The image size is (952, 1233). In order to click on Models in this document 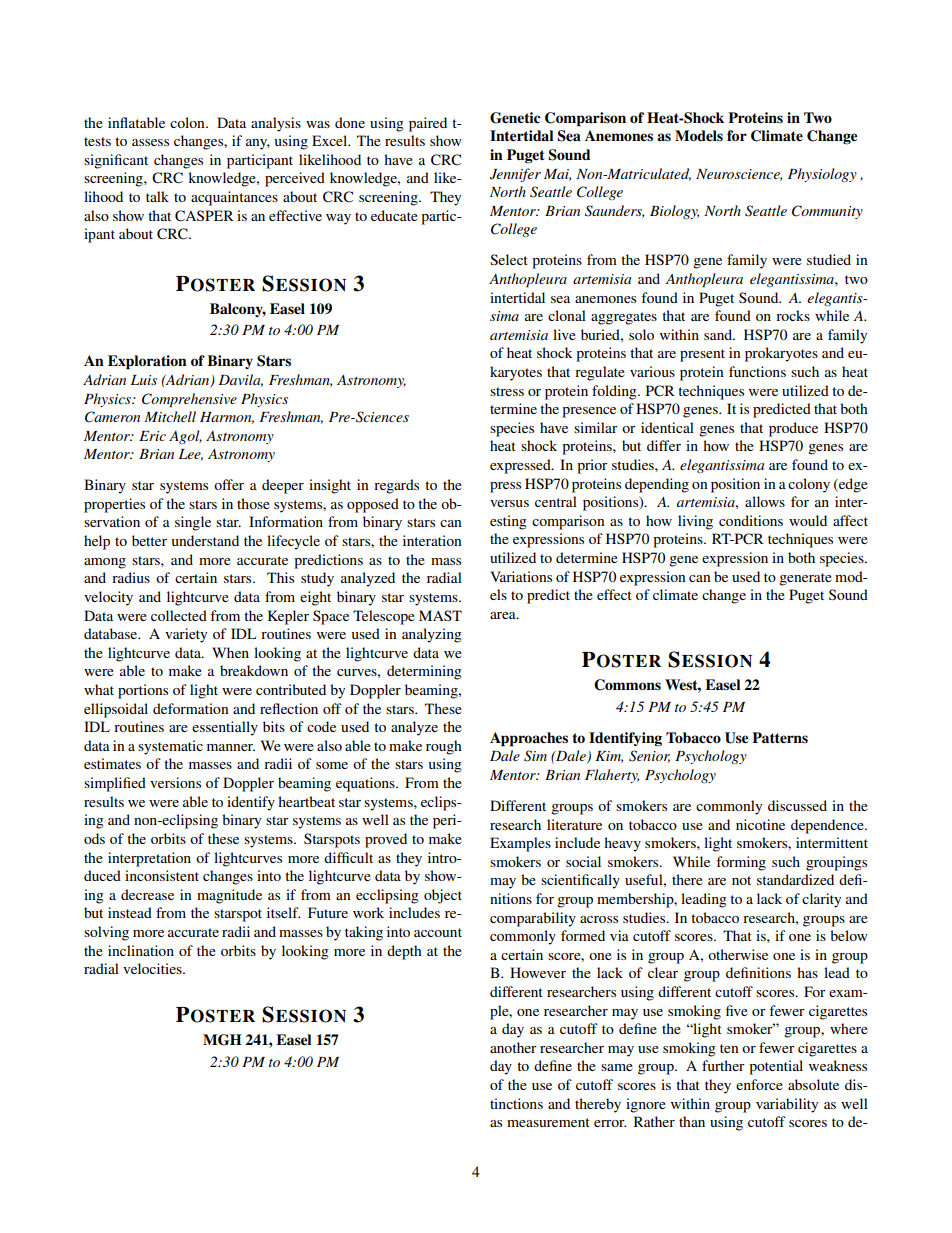, I will do `click(699, 135)`.
